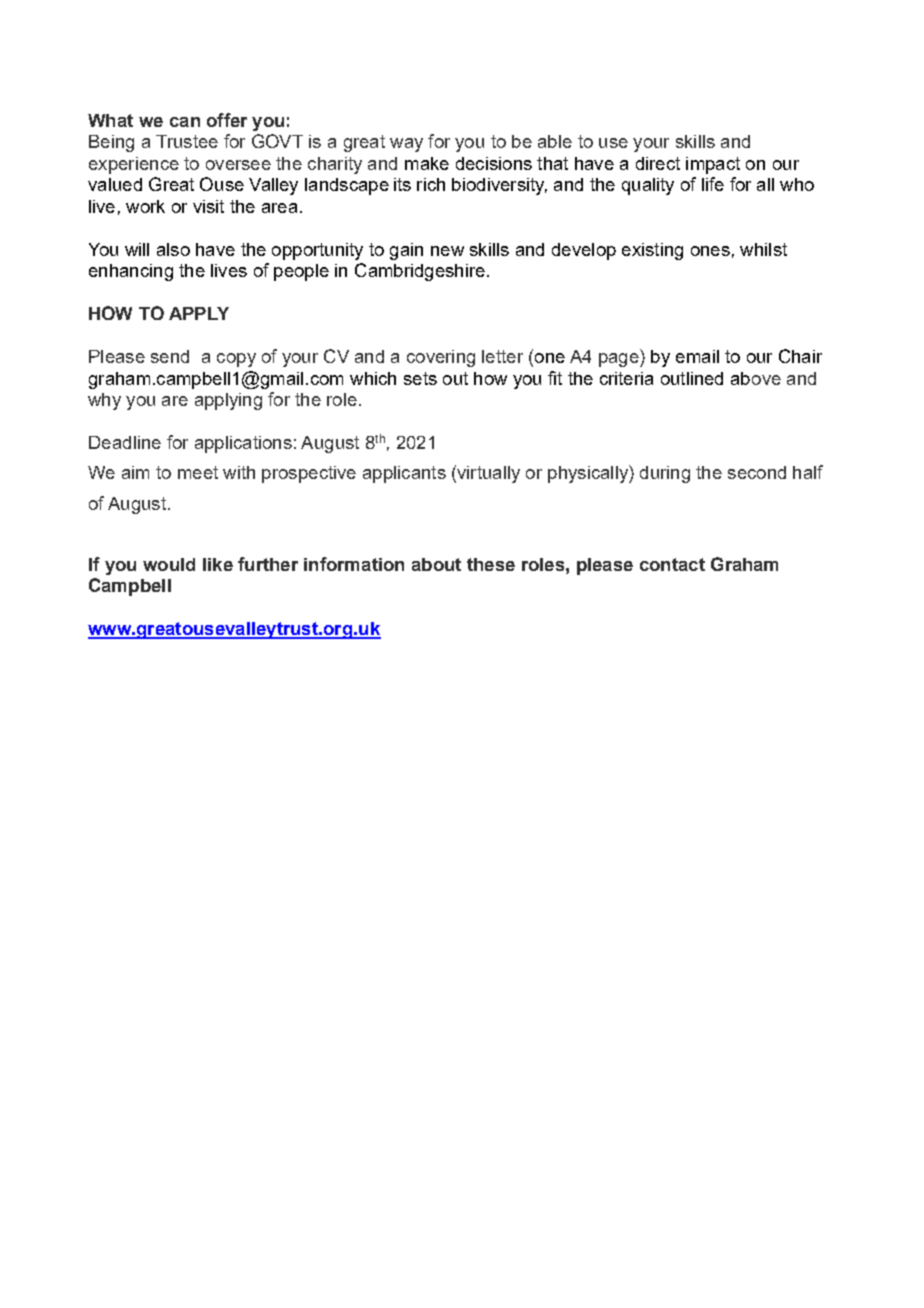 The image size is (924, 1308). What do you see at coordinates (441, 358) in the screenshot?
I see `covering` at bounding box center [441, 358].
